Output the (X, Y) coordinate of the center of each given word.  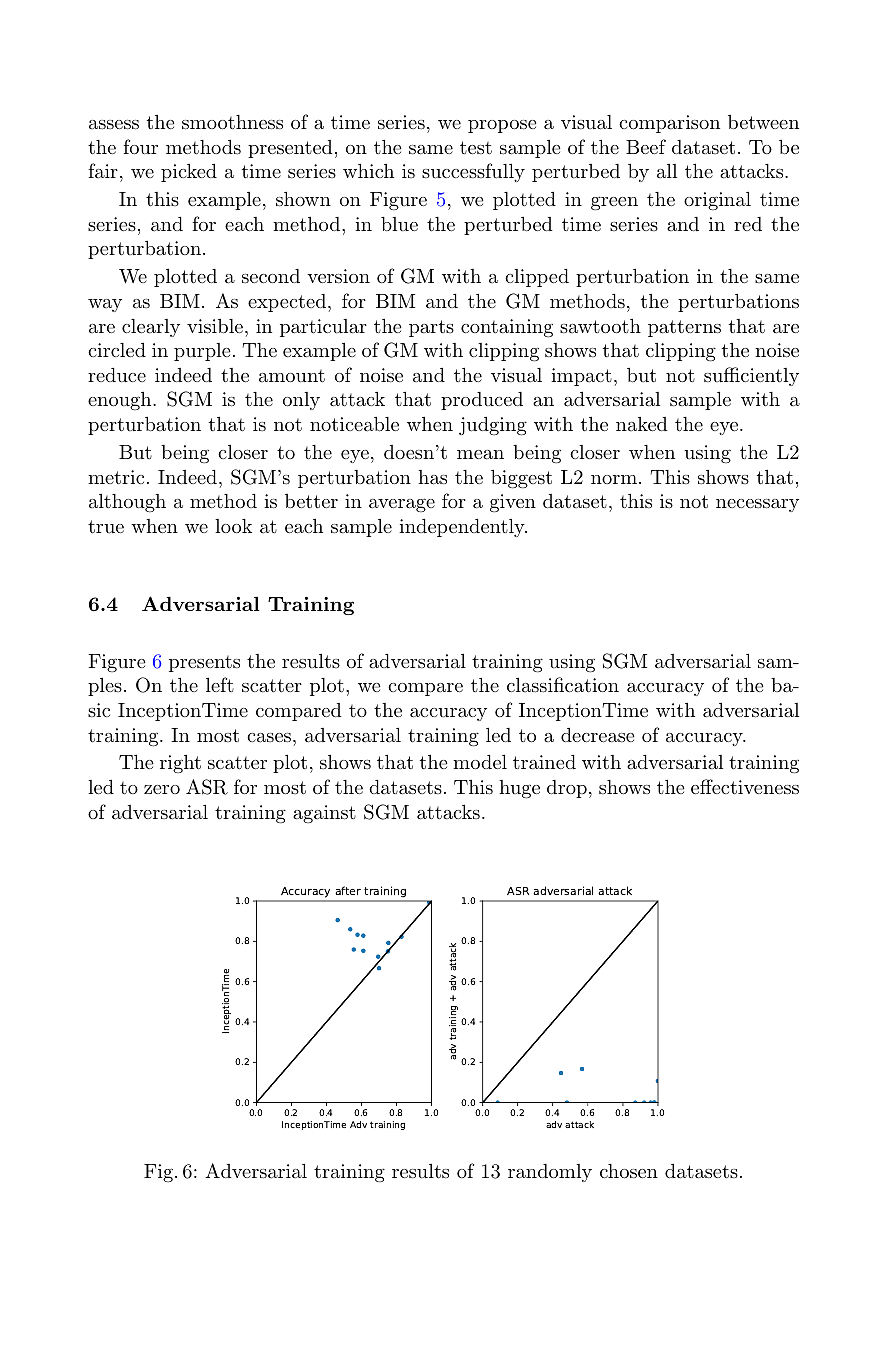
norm (614, 479)
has (432, 477)
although (127, 503)
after (348, 890)
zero (162, 789)
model (480, 761)
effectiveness (745, 787)
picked (189, 172)
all (667, 171)
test (476, 147)
